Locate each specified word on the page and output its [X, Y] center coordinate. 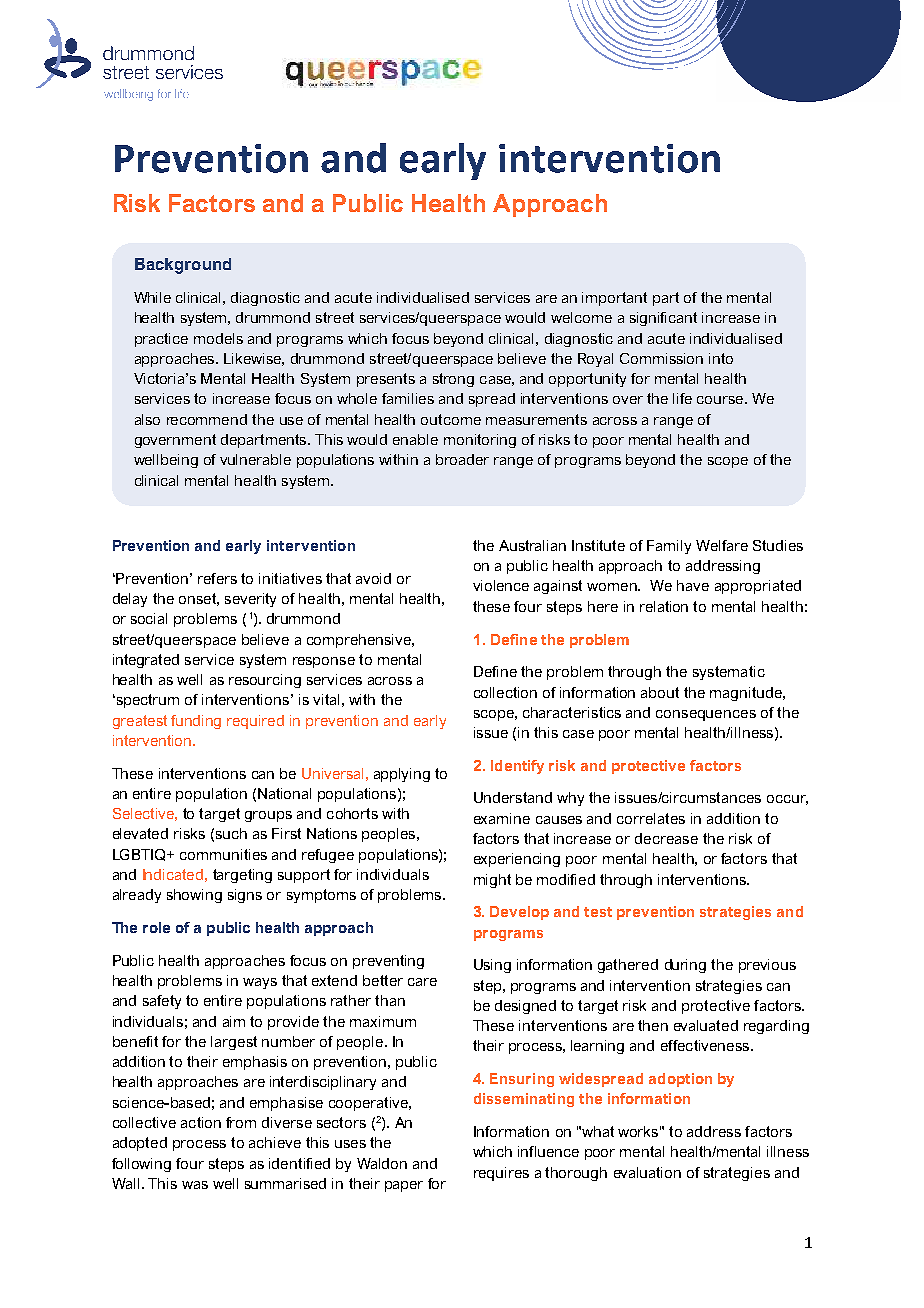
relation [664, 606]
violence [501, 585]
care [422, 982]
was [195, 1185]
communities [223, 854]
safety [162, 1002]
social [149, 618]
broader [462, 459]
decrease [666, 838]
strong [453, 380]
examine [502, 818]
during [685, 966]
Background [183, 266]
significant [663, 319]
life [682, 398]
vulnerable [255, 459]
